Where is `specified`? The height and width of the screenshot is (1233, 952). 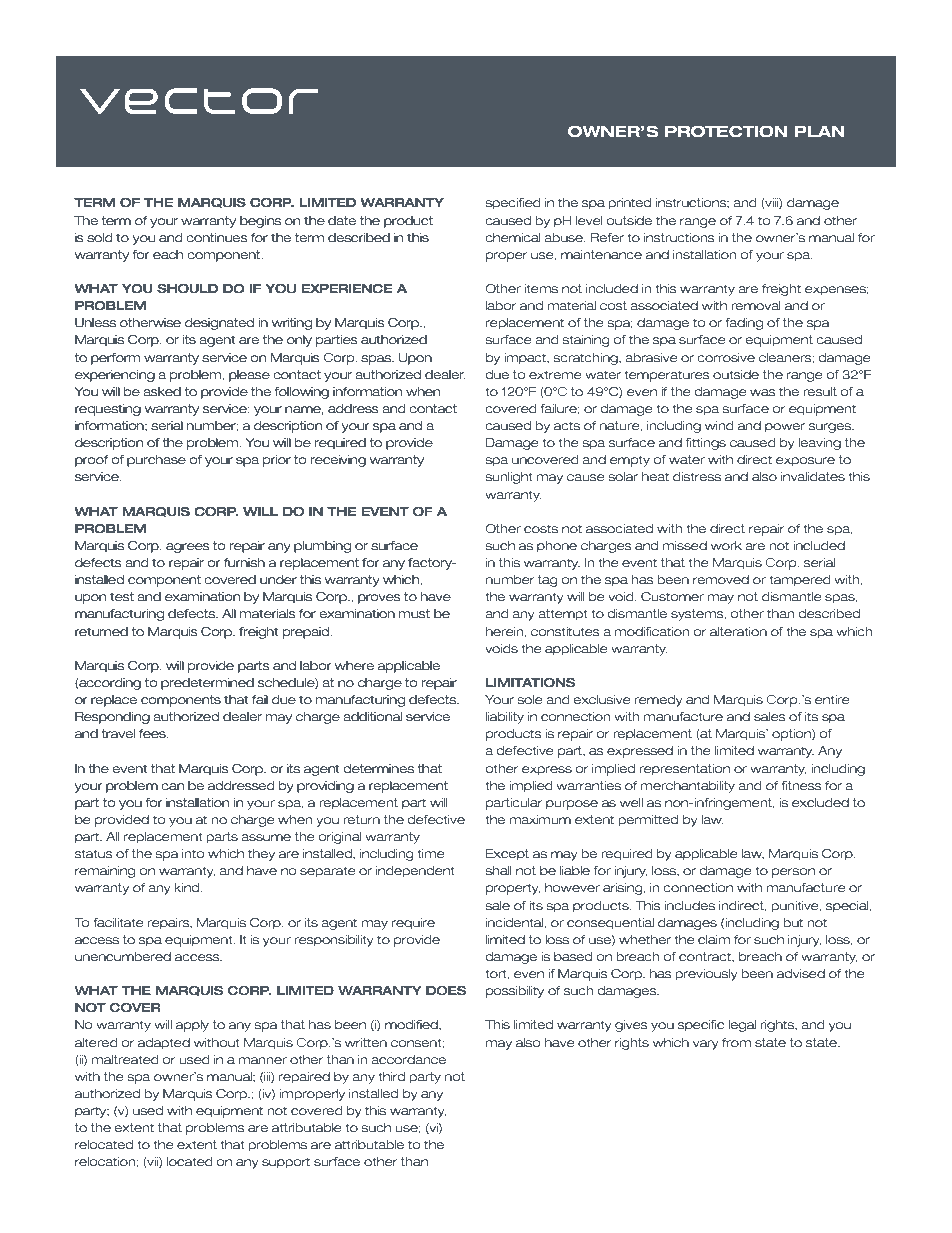
specified is located at coordinates (513, 204).
